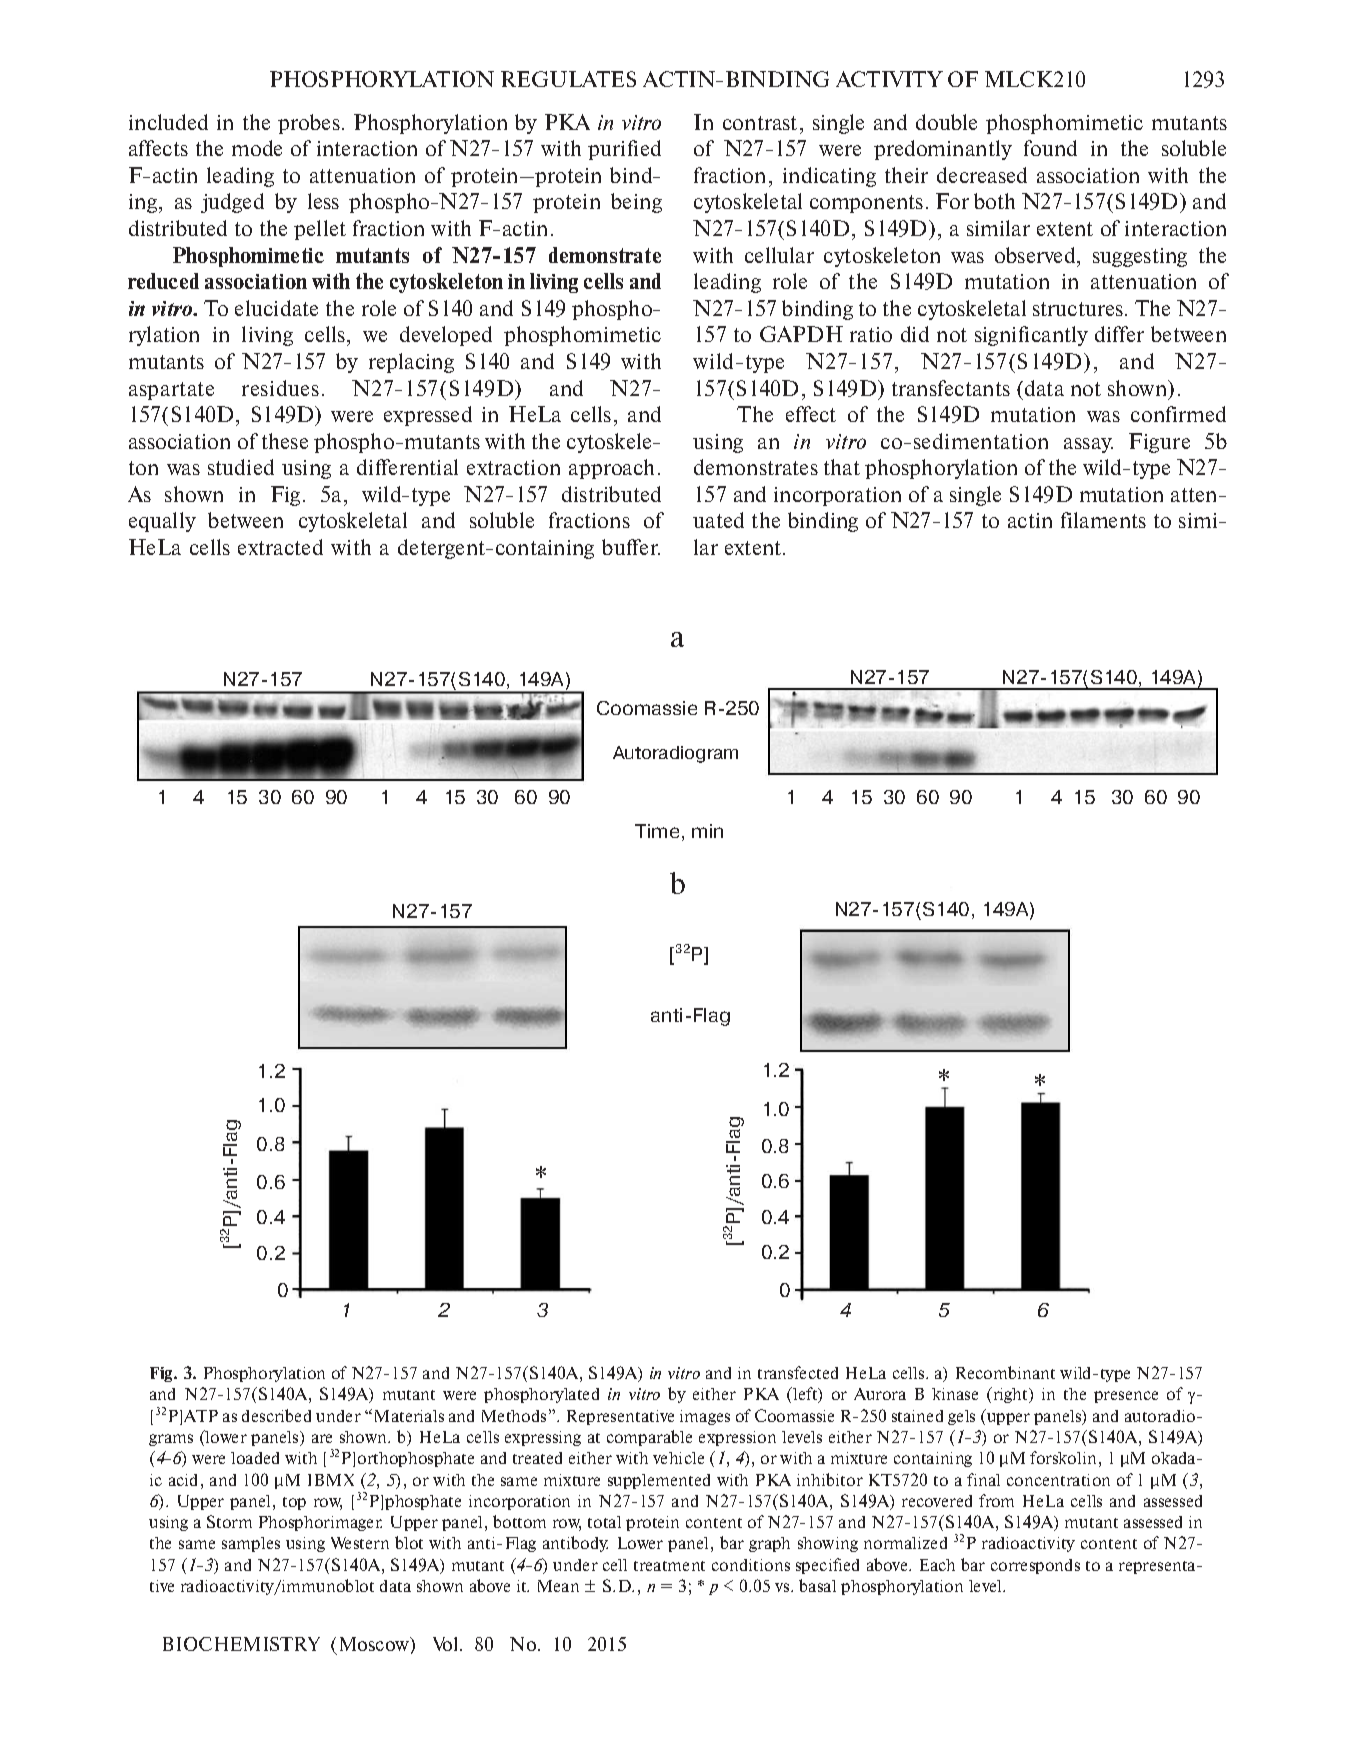  Describe the element at coordinates (631, 547) in the document. I see `buffer` at that location.
